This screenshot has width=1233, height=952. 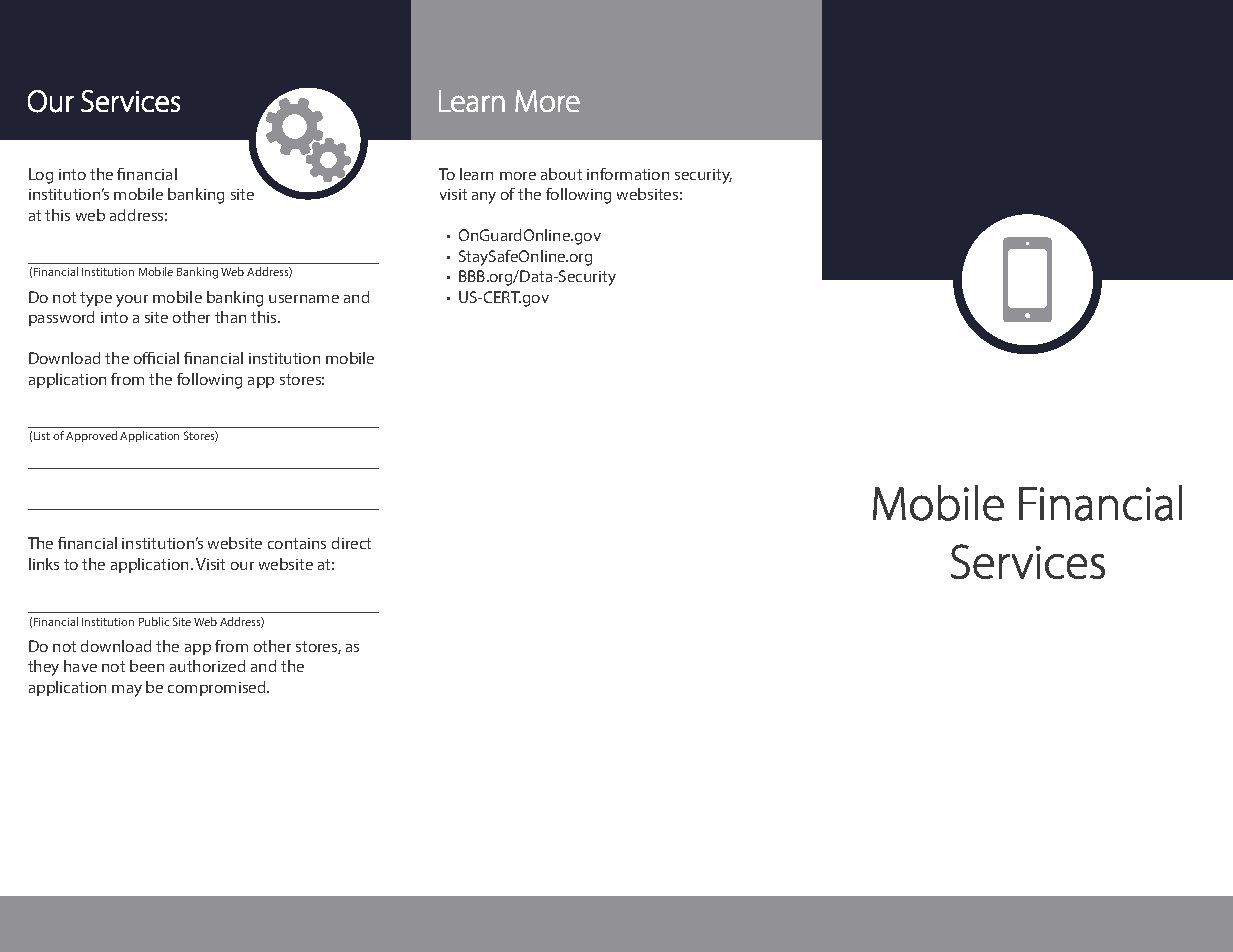 I want to click on contains, so click(x=297, y=543).
